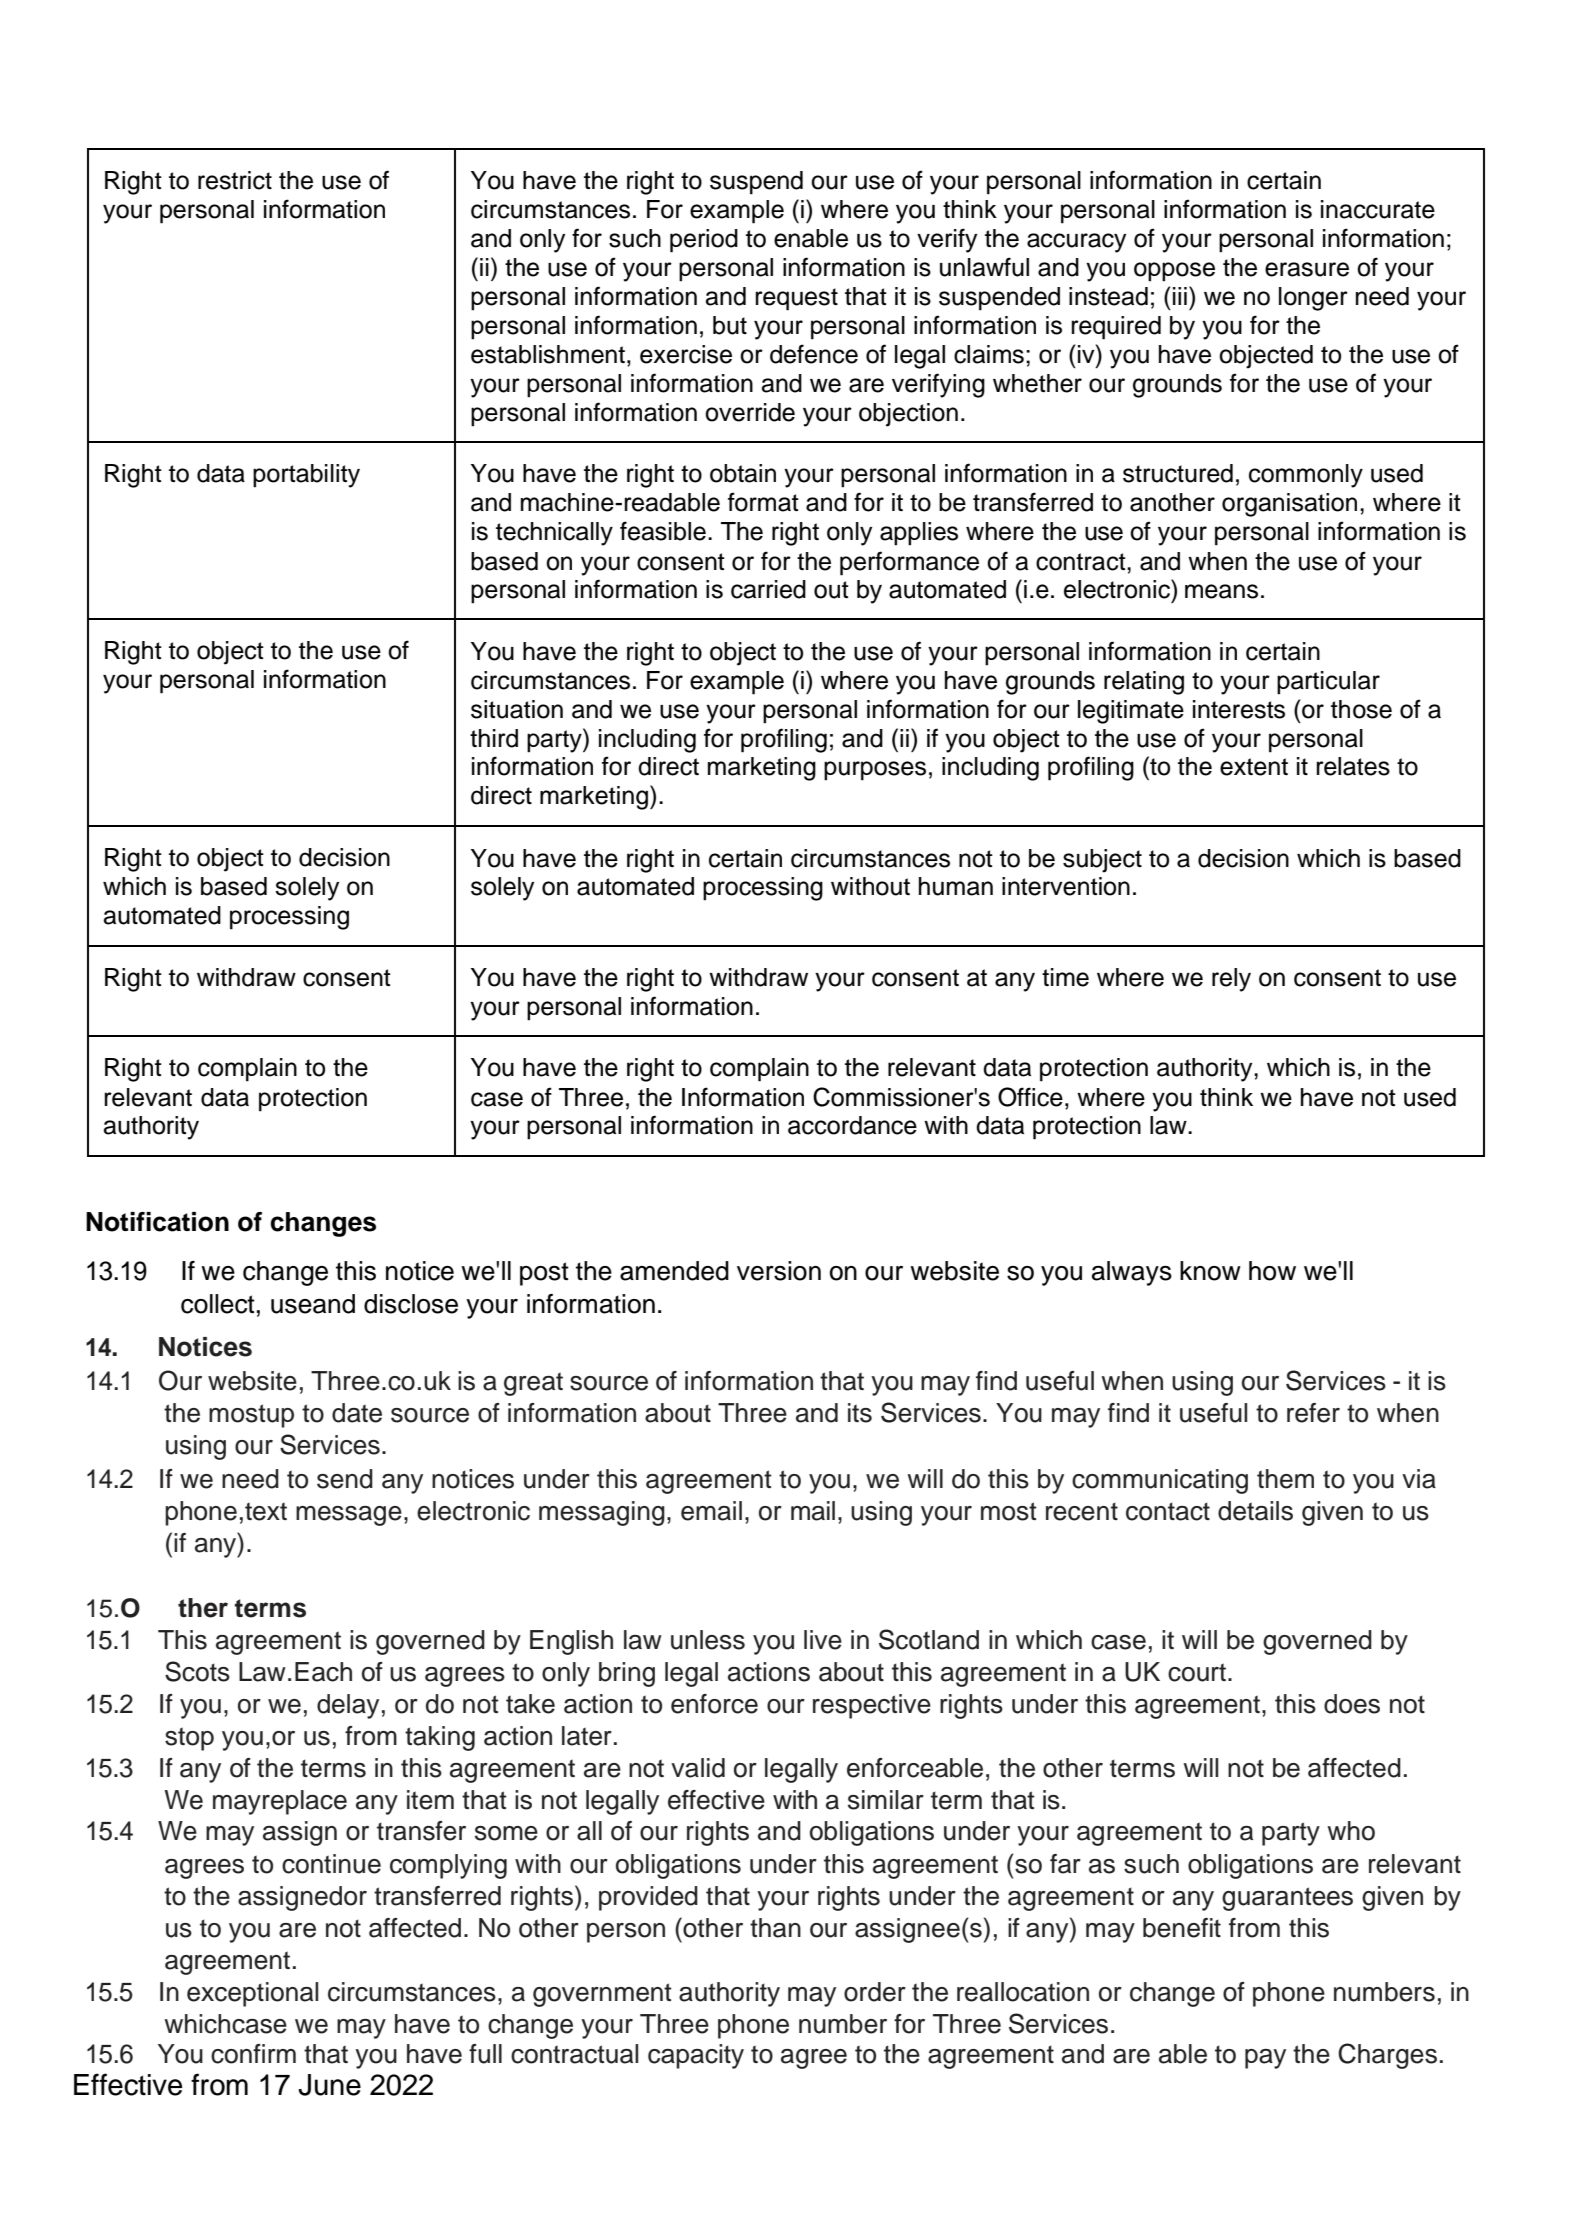 The image size is (1574, 2229). Describe the element at coordinates (157, 1222) in the screenshot. I see `Notification` at that location.
